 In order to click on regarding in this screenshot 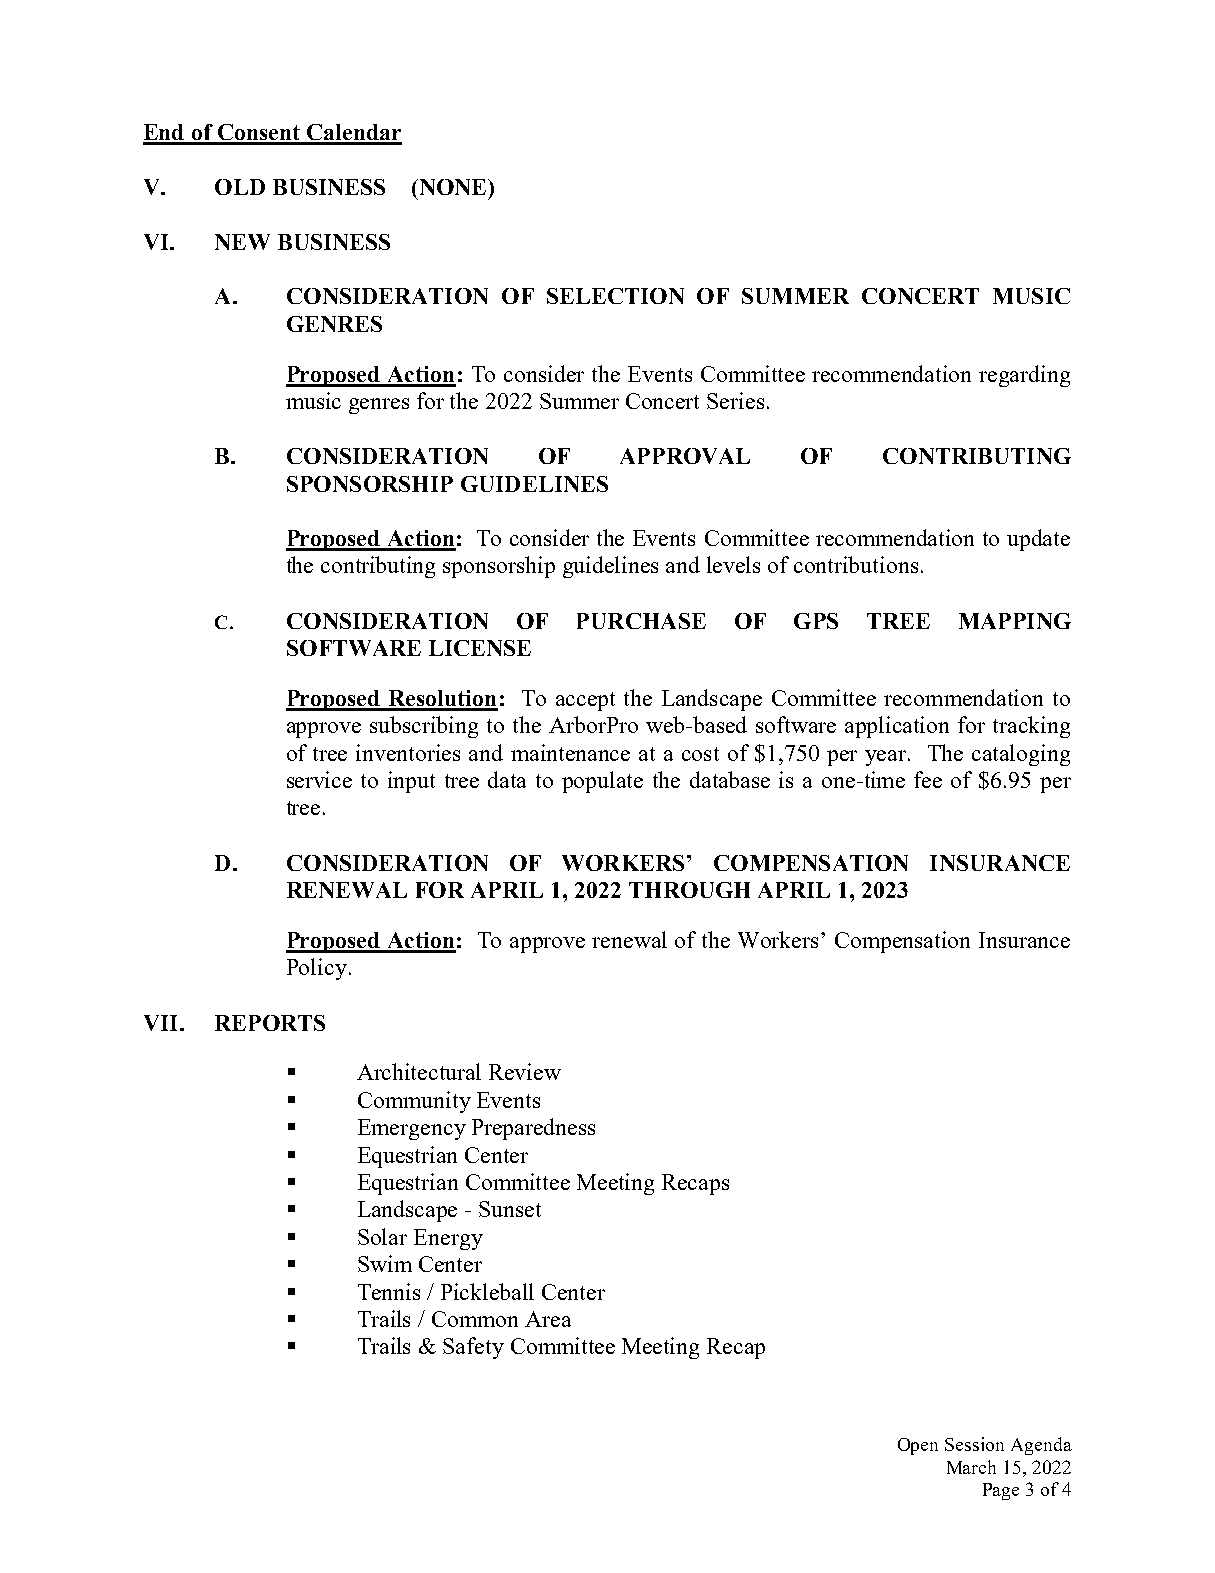, I will do `click(1024, 376)`.
